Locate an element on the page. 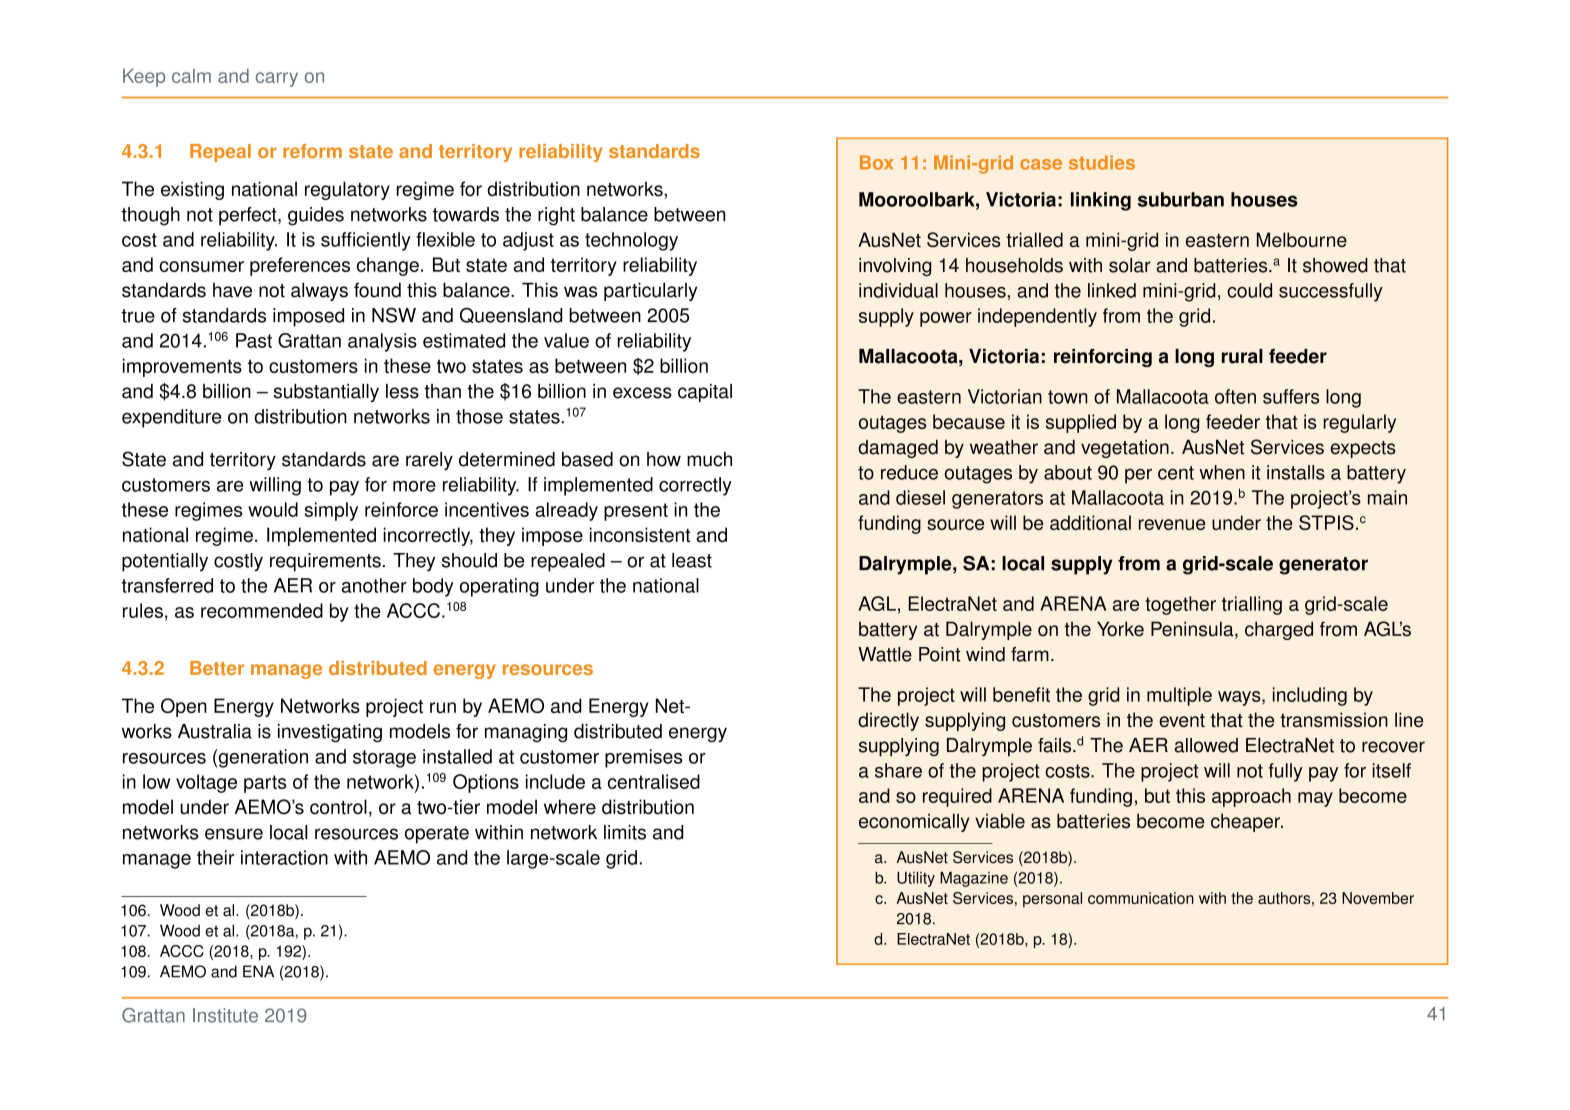 This image has width=1570, height=1110. rarely is located at coordinates (429, 461).
